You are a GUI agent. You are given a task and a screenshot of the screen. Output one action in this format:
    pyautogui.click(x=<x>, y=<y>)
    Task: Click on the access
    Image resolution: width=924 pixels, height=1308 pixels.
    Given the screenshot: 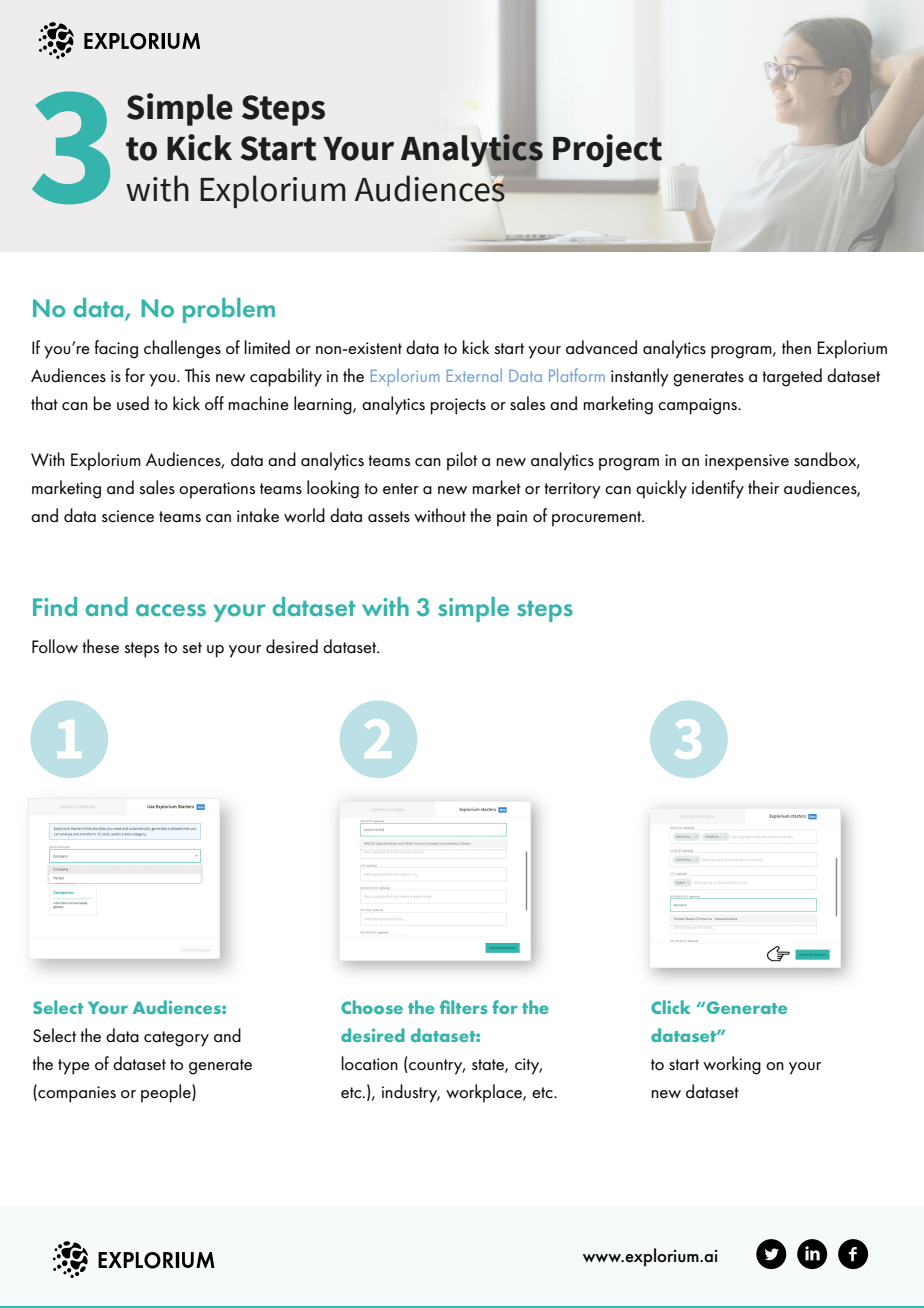 What is the action you would take?
    pyautogui.click(x=171, y=610)
